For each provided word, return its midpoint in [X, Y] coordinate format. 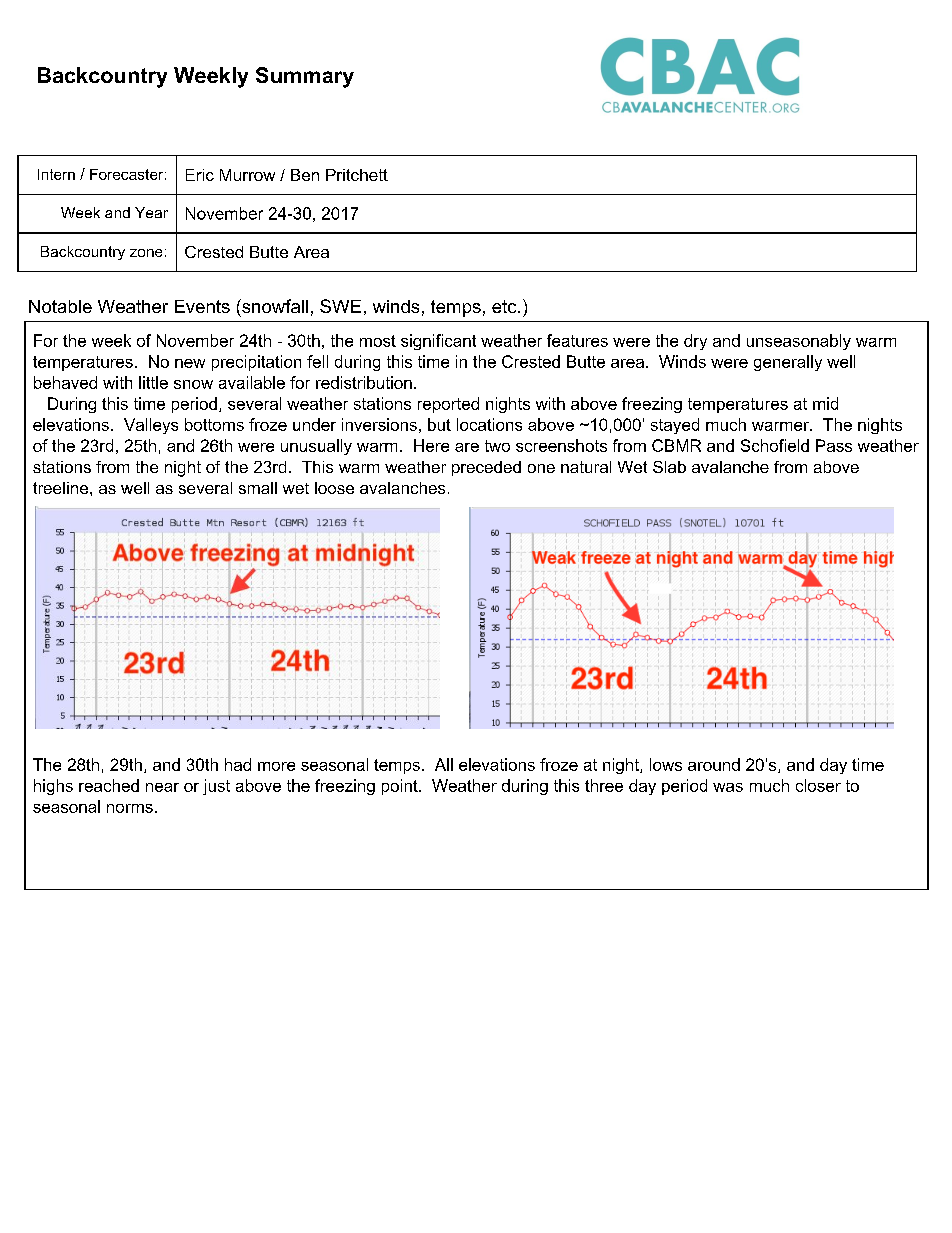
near [162, 787]
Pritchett [357, 175]
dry [695, 342]
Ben [305, 175]
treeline [62, 488]
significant [438, 342]
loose [334, 488]
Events [202, 306]
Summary [305, 77]
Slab [669, 467]
